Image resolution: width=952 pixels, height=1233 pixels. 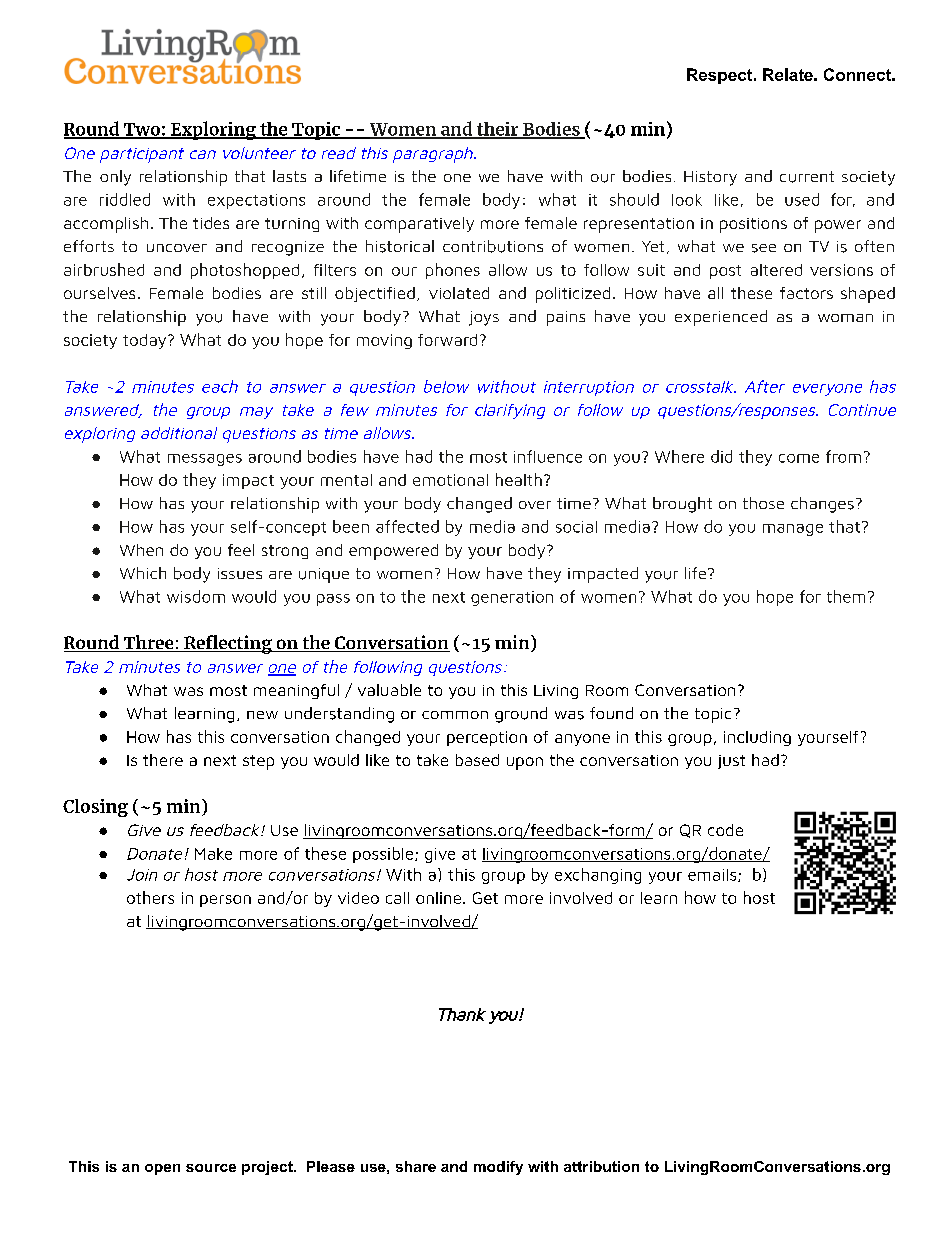 I want to click on forward, so click(x=447, y=340).
